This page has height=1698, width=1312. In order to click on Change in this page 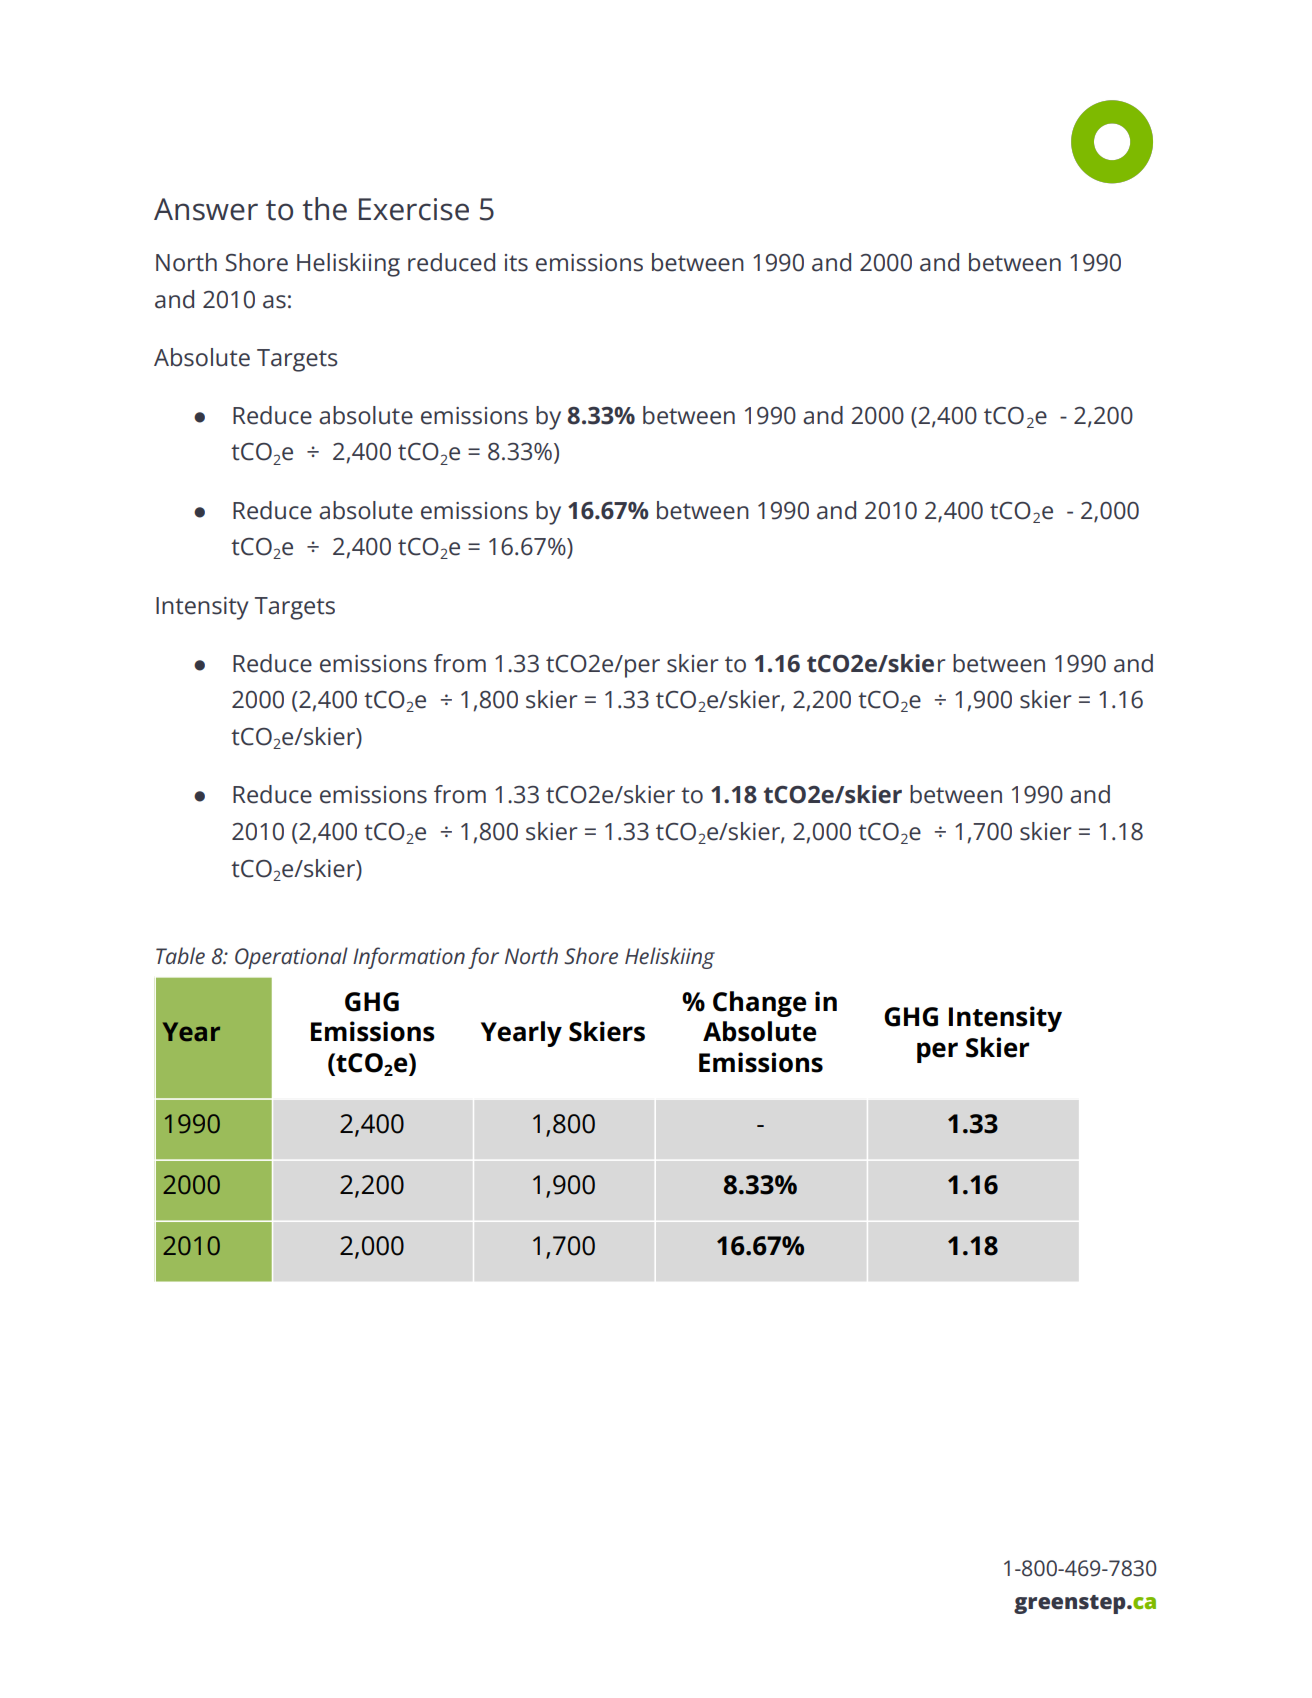, I will do `click(760, 1004)`.
